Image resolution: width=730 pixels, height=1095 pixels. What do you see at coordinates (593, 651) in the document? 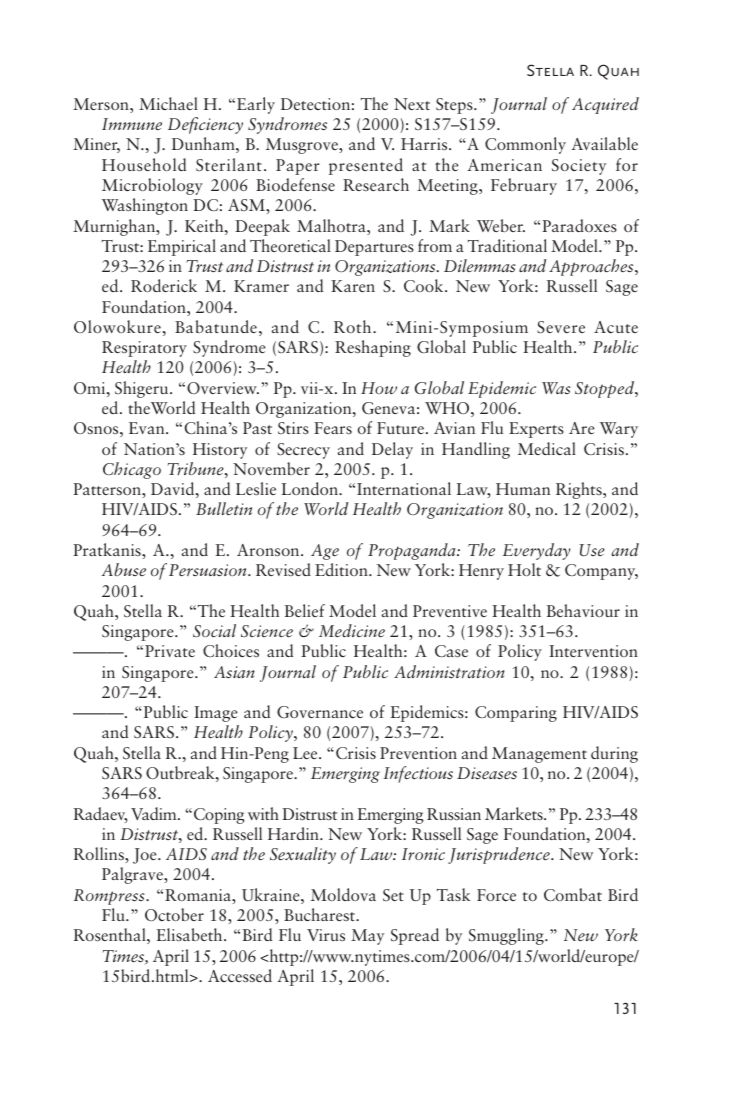
I see `Intervention` at bounding box center [593, 651].
